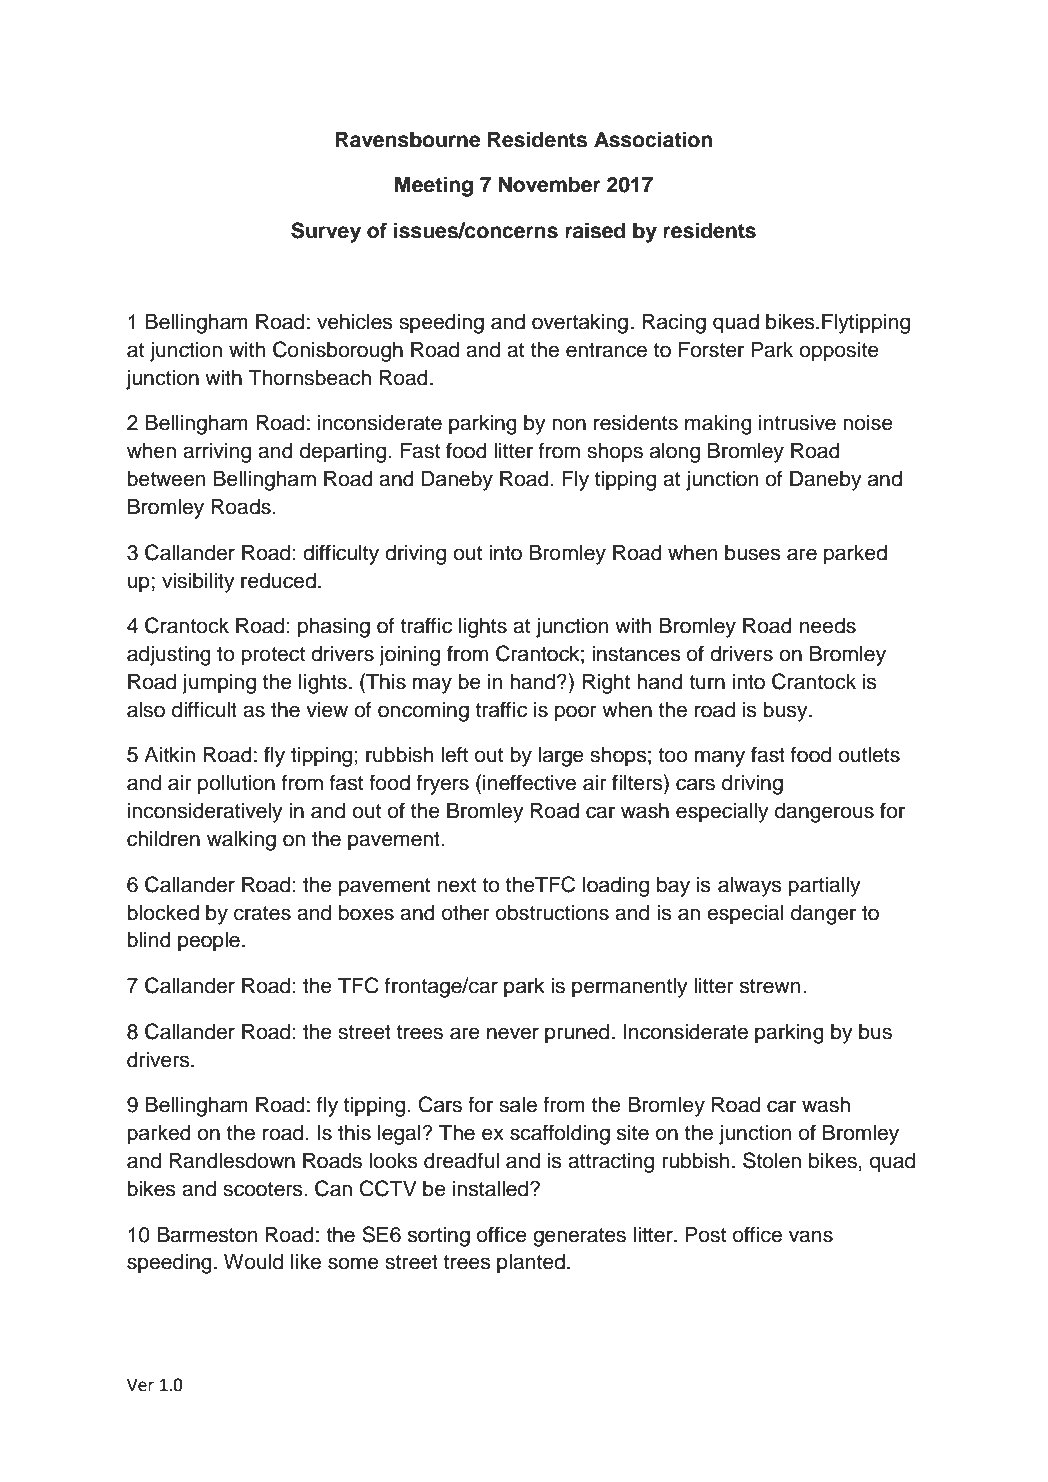  I want to click on November, so click(550, 184).
